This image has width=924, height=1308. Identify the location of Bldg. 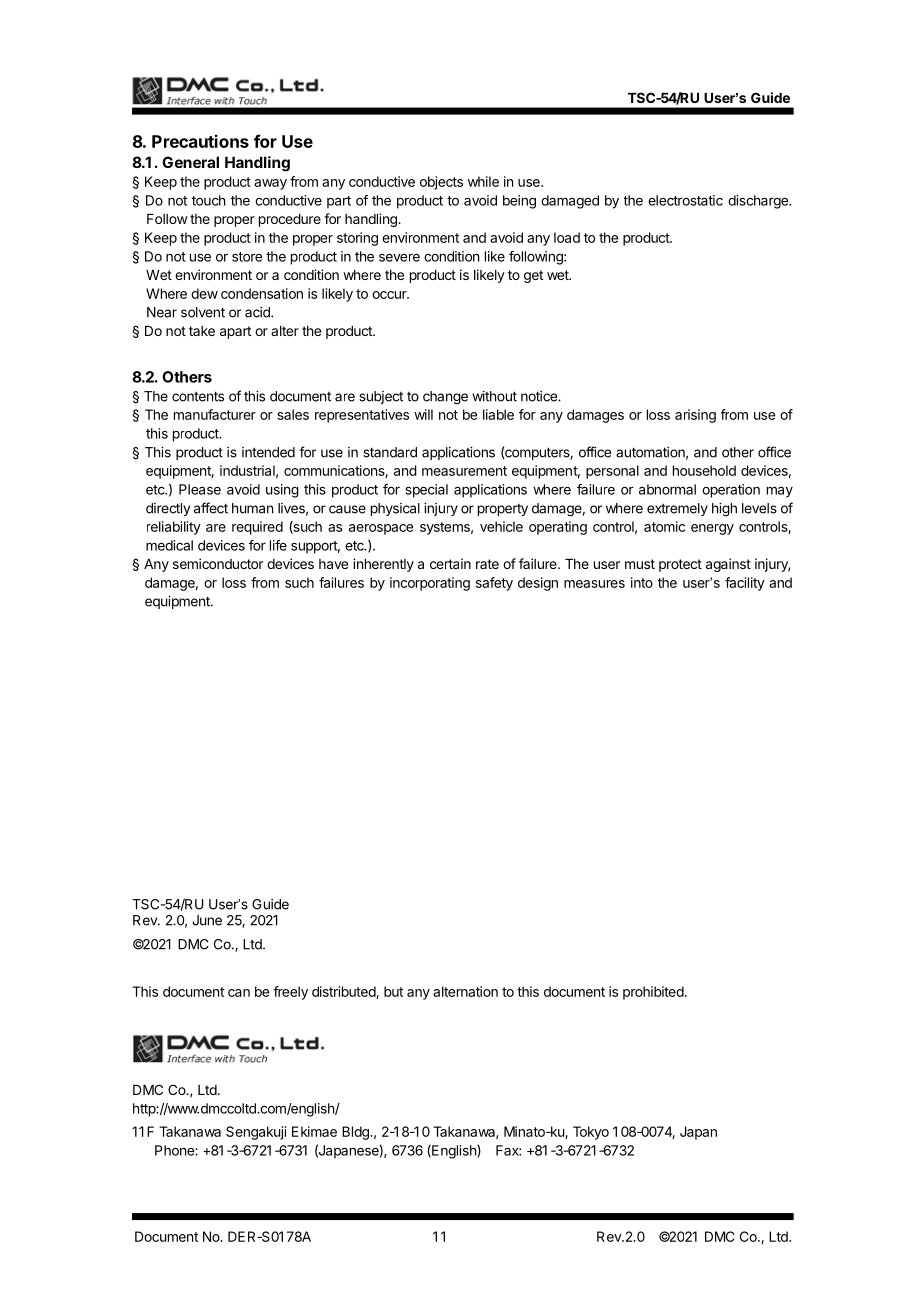
(356, 1133).
